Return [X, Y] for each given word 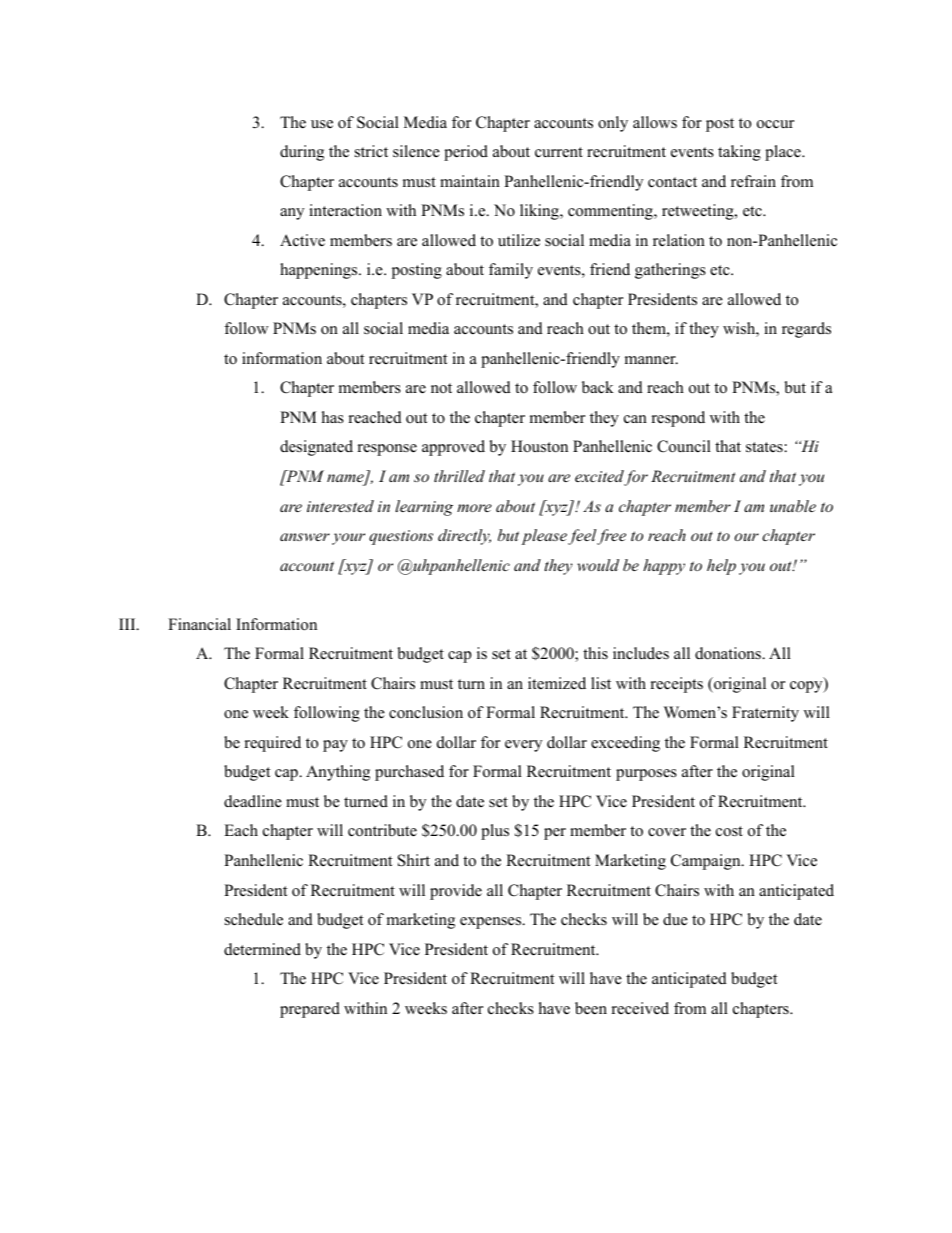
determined [262, 949]
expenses [492, 923]
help [721, 567]
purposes [646, 775]
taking [739, 153]
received [640, 1008]
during [302, 153]
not [441, 388]
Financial [199, 624]
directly [464, 537]
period [466, 153]
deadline [253, 801]
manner [651, 360]
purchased [409, 773]
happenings [320, 271]
